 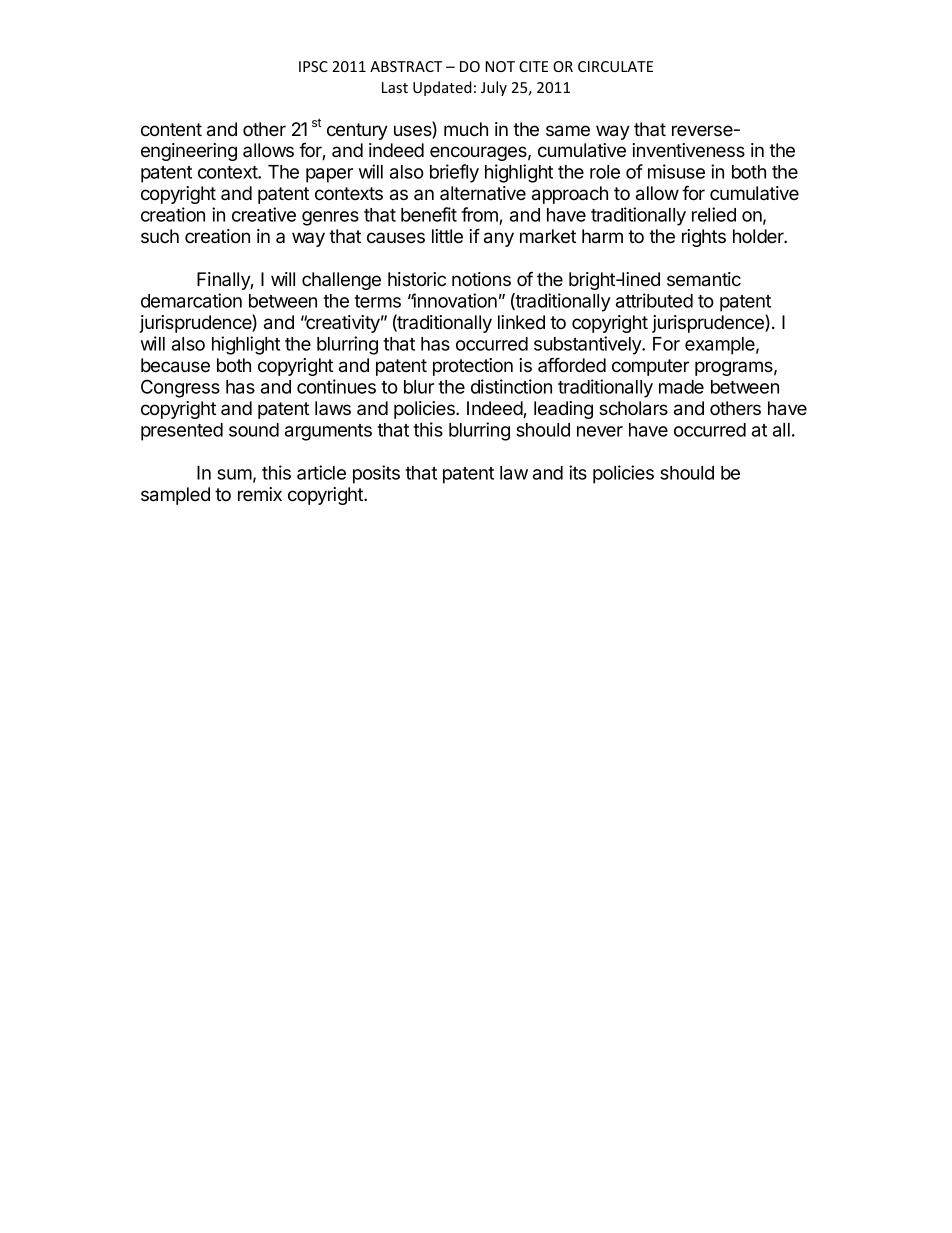 I want to click on Updated, so click(x=442, y=88).
